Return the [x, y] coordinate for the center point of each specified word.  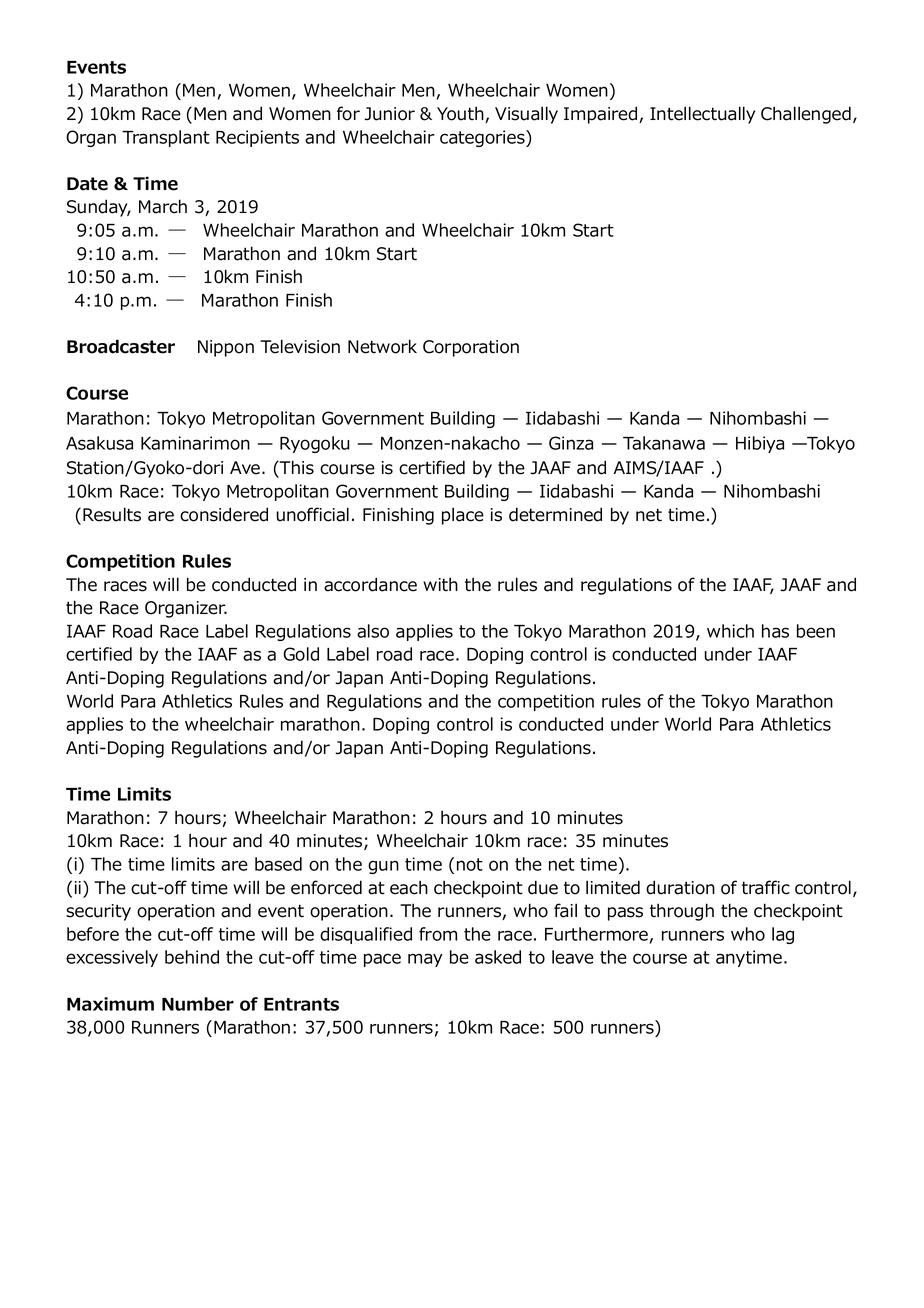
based [278, 864]
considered [224, 514]
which [730, 631]
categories [483, 138]
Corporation [471, 348]
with [440, 584]
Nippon [226, 348]
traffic [766, 887]
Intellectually [702, 115]
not [470, 864]
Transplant [166, 138]
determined [555, 514]
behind [192, 957]
